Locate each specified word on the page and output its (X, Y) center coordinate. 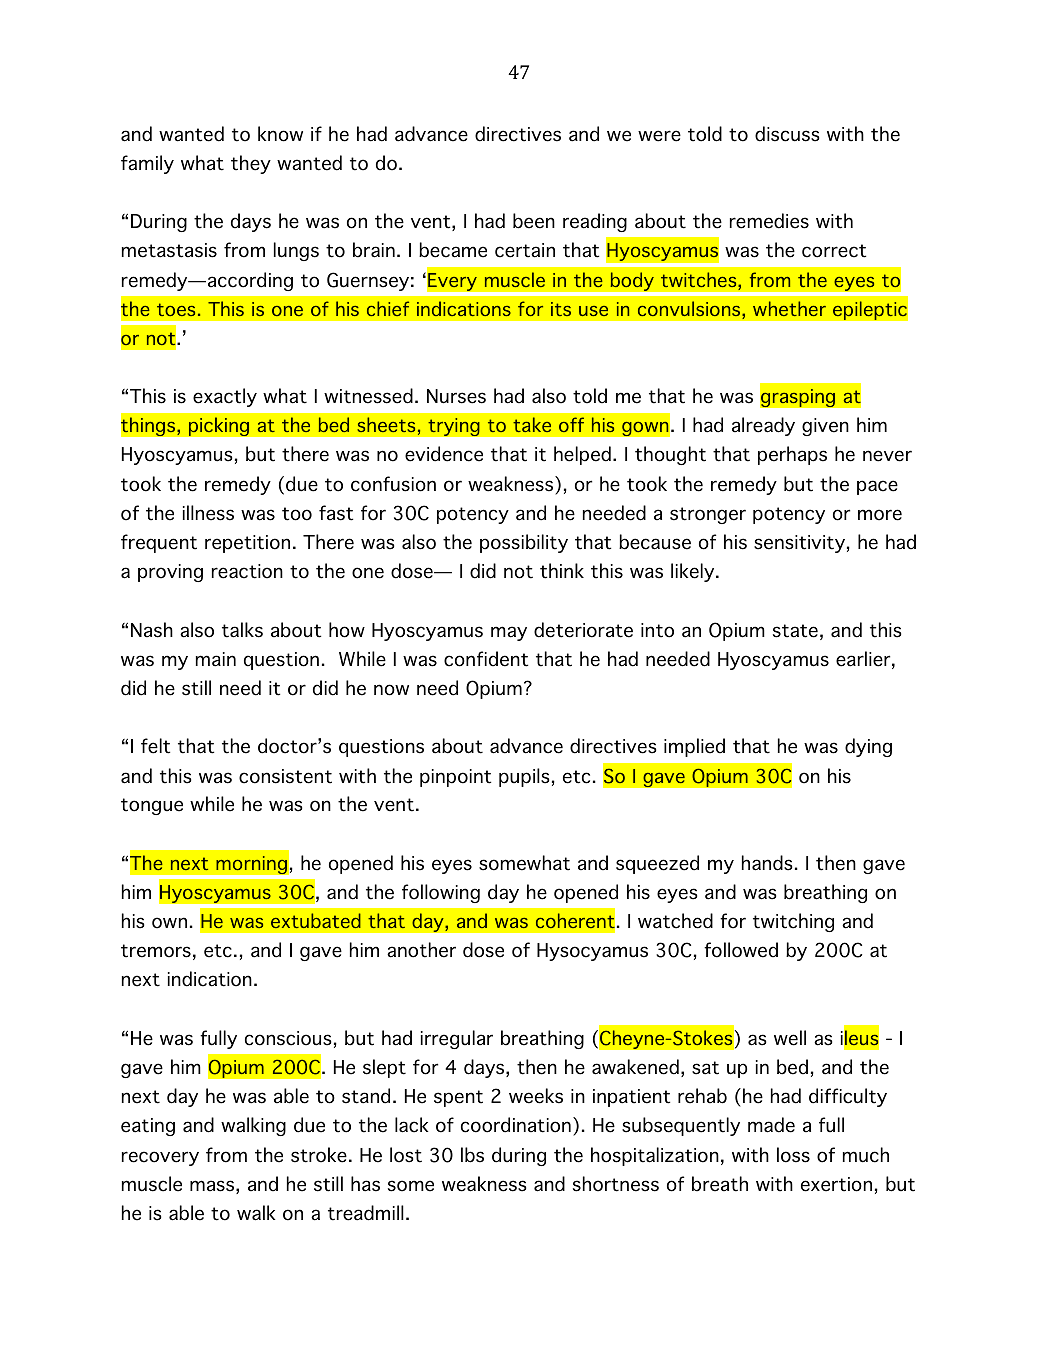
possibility (524, 543)
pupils (524, 777)
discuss (787, 134)
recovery (160, 1158)
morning (251, 865)
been (534, 221)
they (251, 164)
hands (767, 863)
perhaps (792, 455)
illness (208, 513)
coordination (516, 1125)
